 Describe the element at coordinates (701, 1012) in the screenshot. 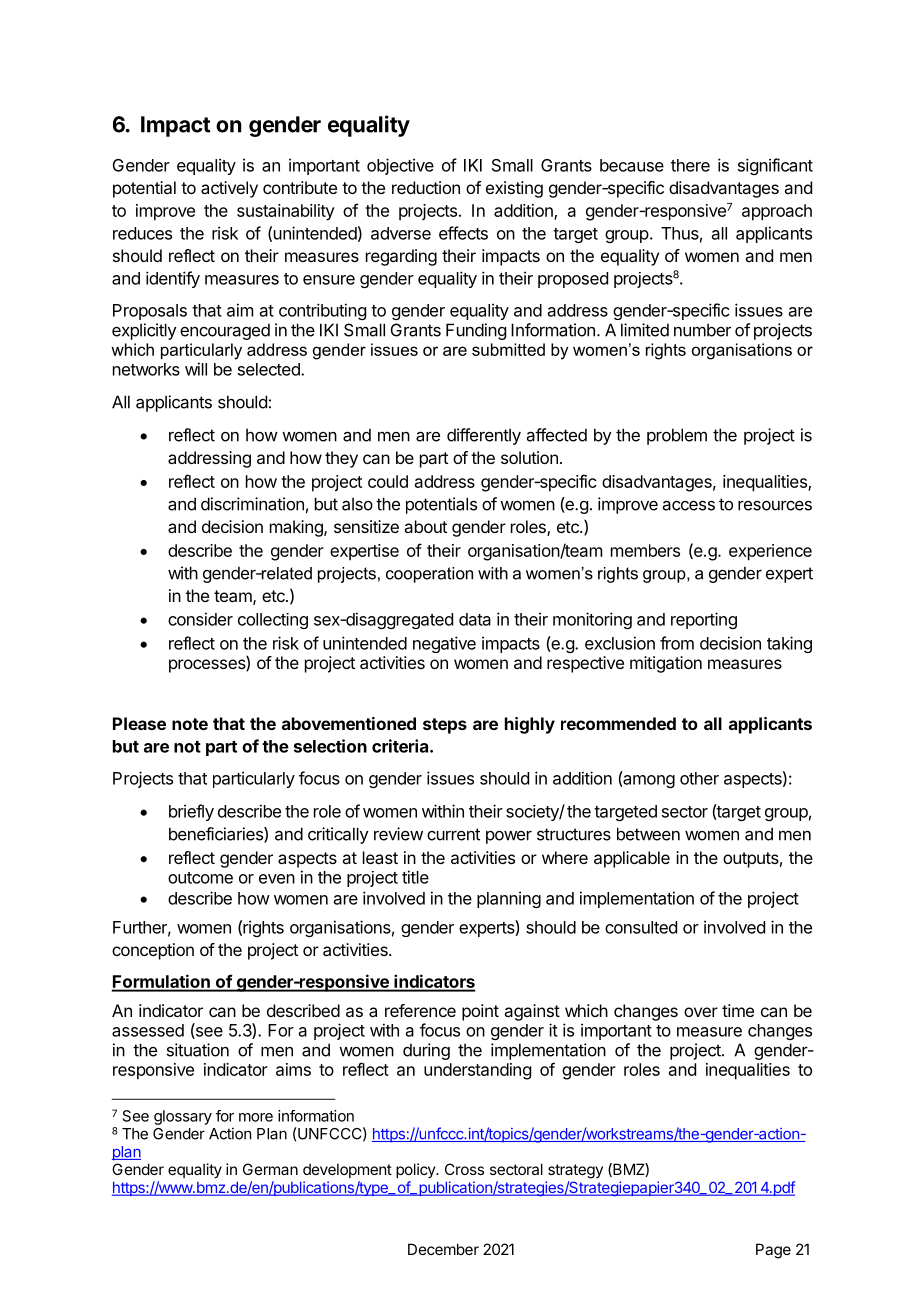

I see `over` at that location.
